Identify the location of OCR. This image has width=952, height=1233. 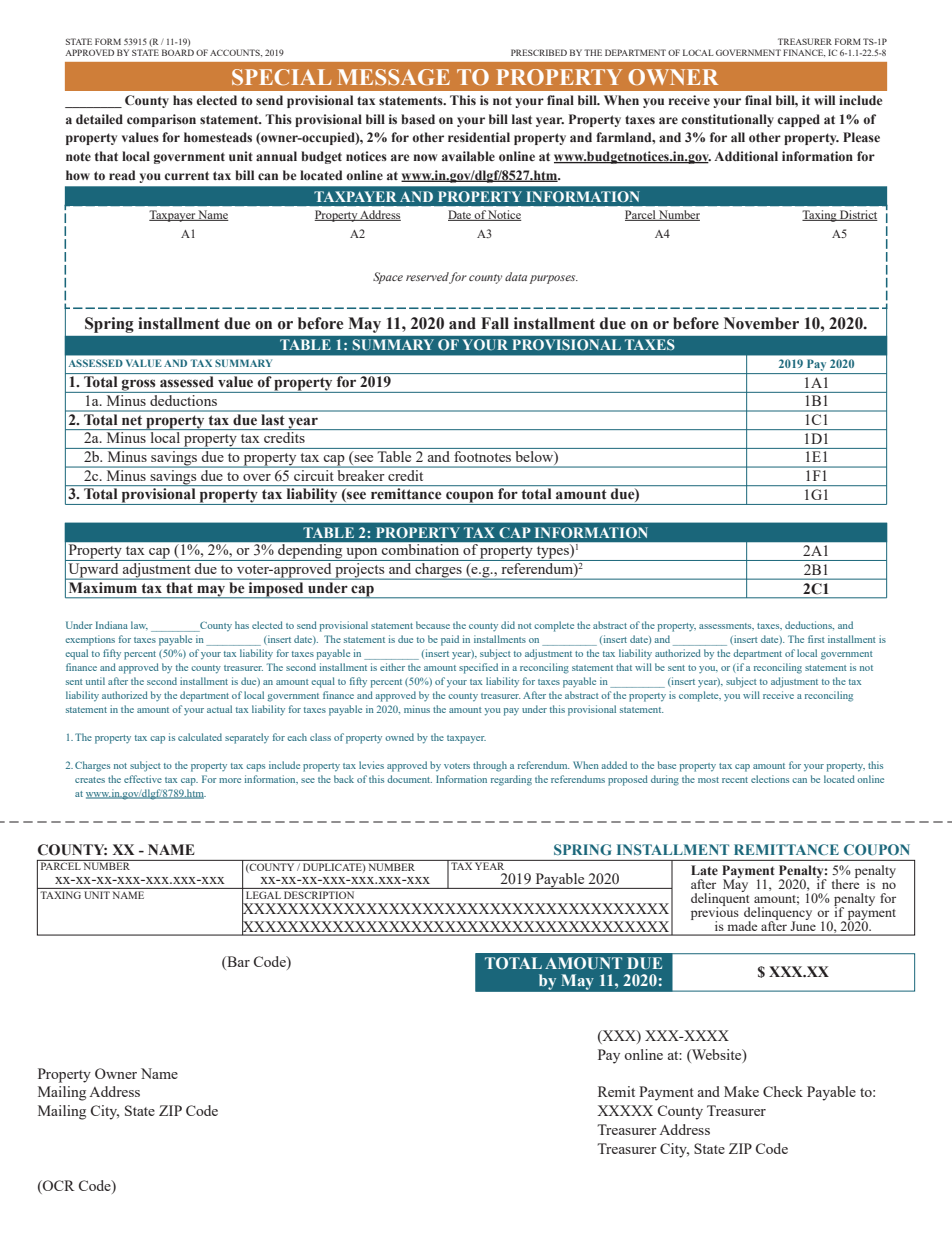
(58, 1187).
